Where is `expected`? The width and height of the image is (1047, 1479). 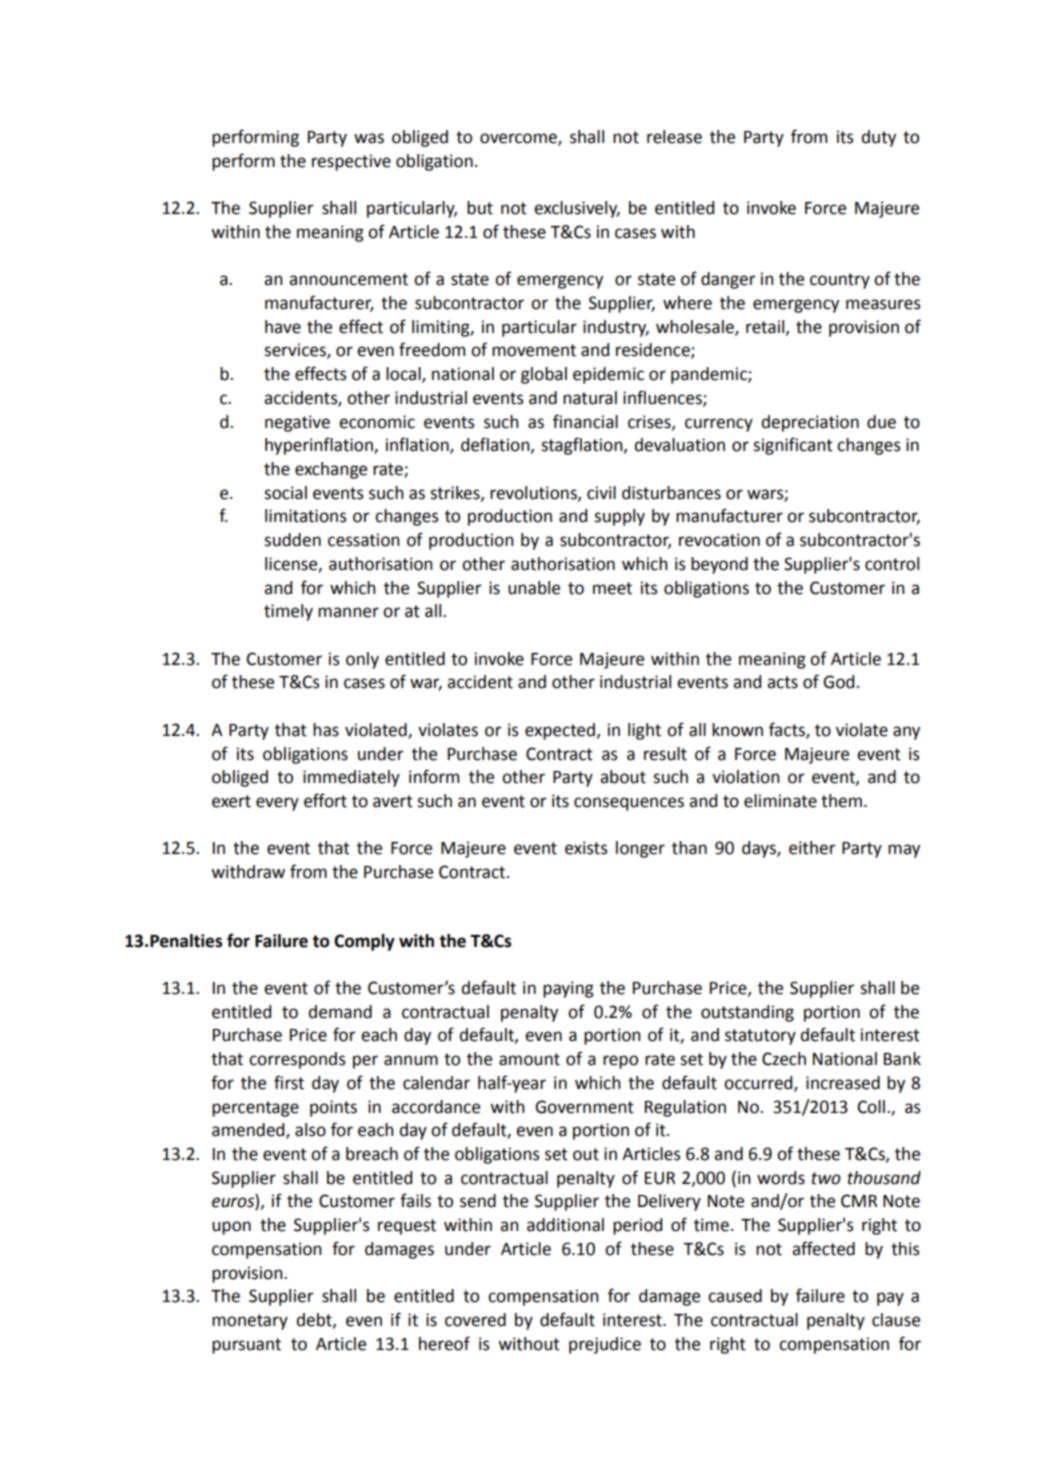
expected is located at coordinates (560, 731).
